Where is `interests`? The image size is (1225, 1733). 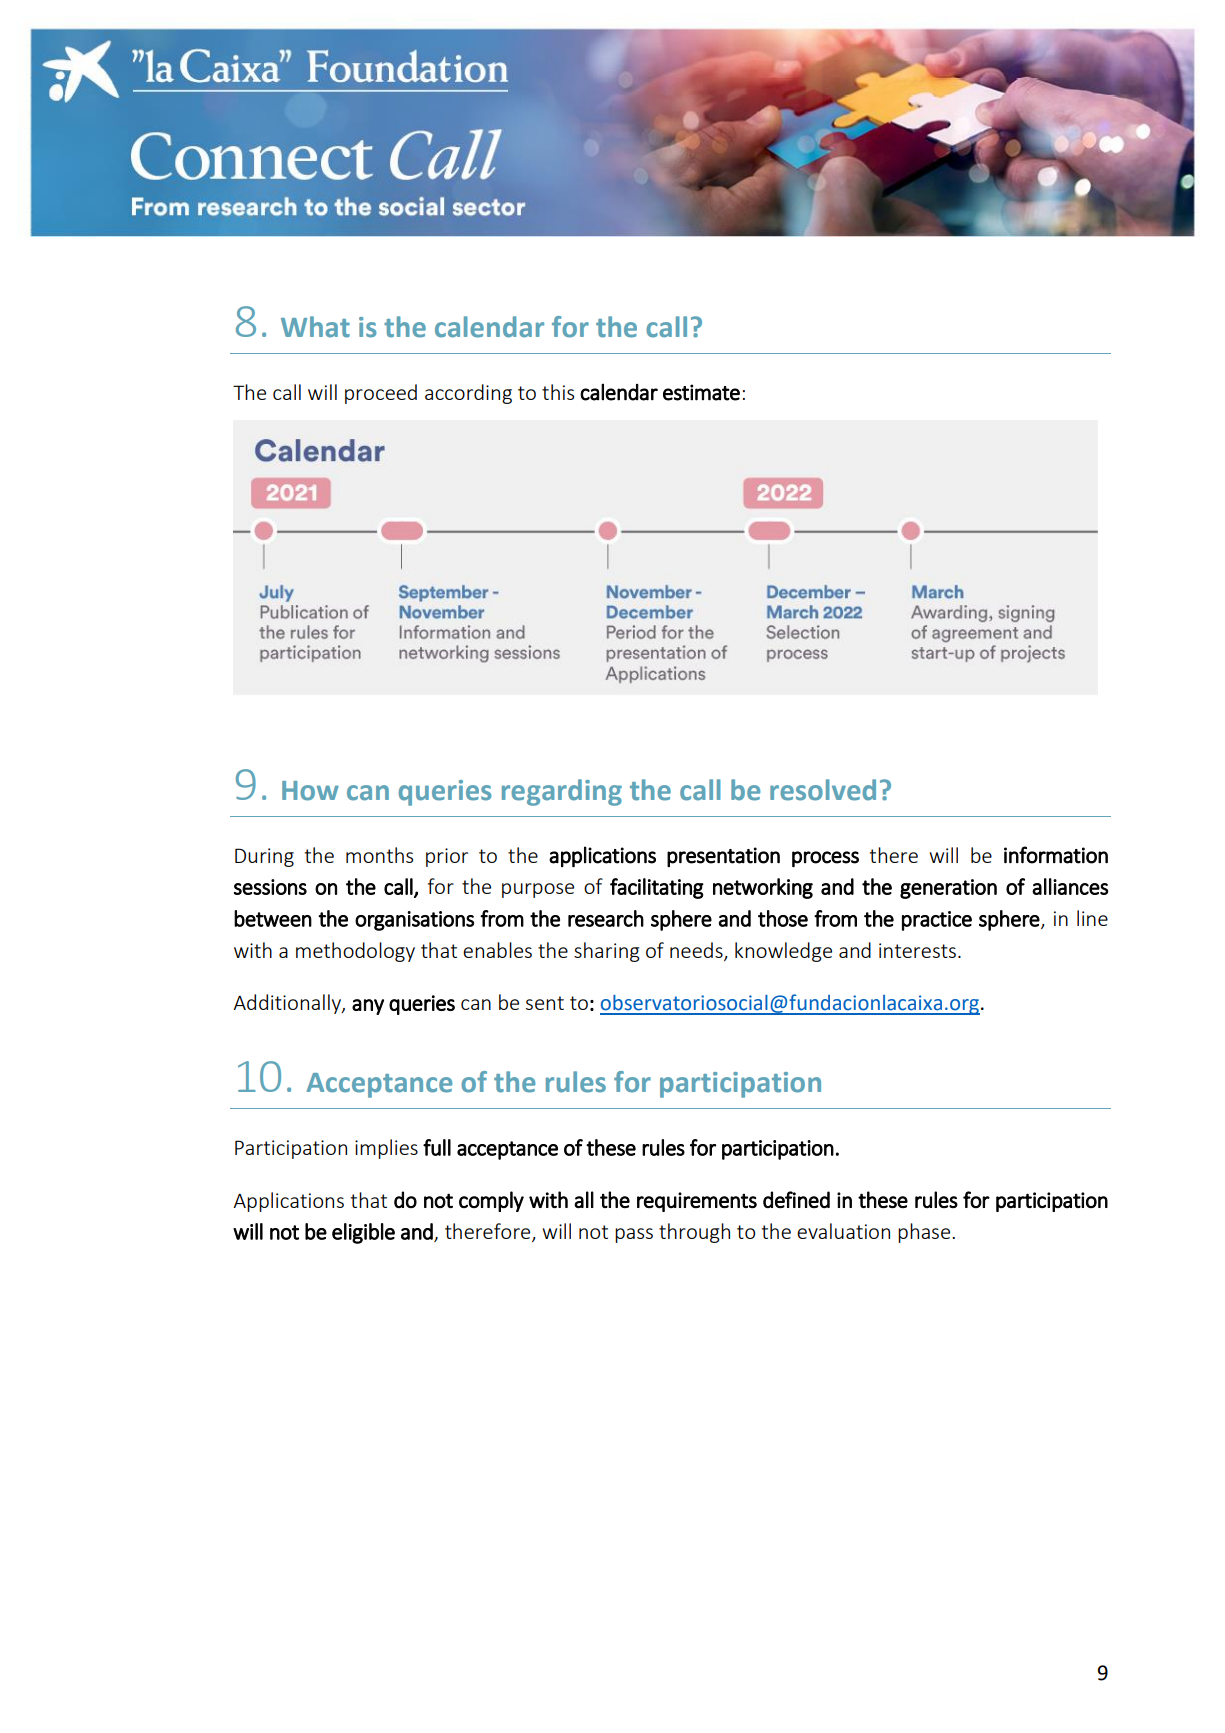
interests is located at coordinates (917, 950).
